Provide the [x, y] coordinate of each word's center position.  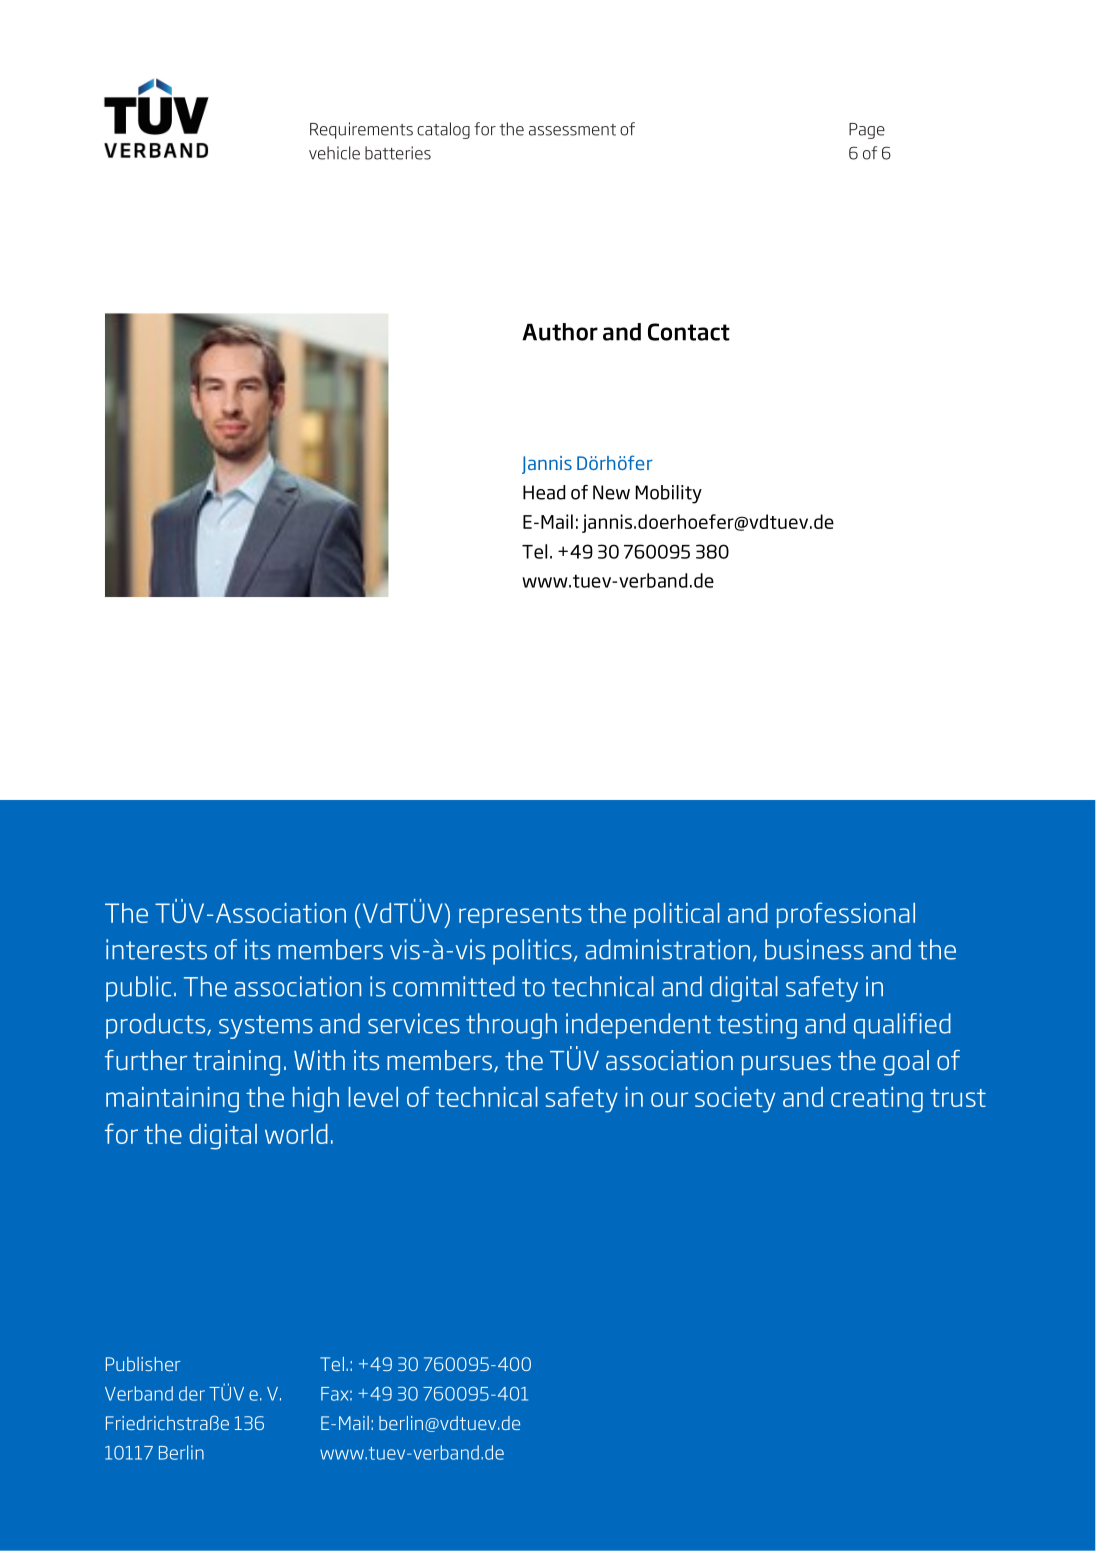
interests [156, 949]
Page [867, 131]
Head [544, 492]
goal [906, 1063]
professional [846, 915]
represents [520, 916]
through [511, 1026]
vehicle [334, 153]
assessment [572, 130]
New [611, 492]
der [192, 1393]
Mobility [669, 494]
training [236, 1063]
